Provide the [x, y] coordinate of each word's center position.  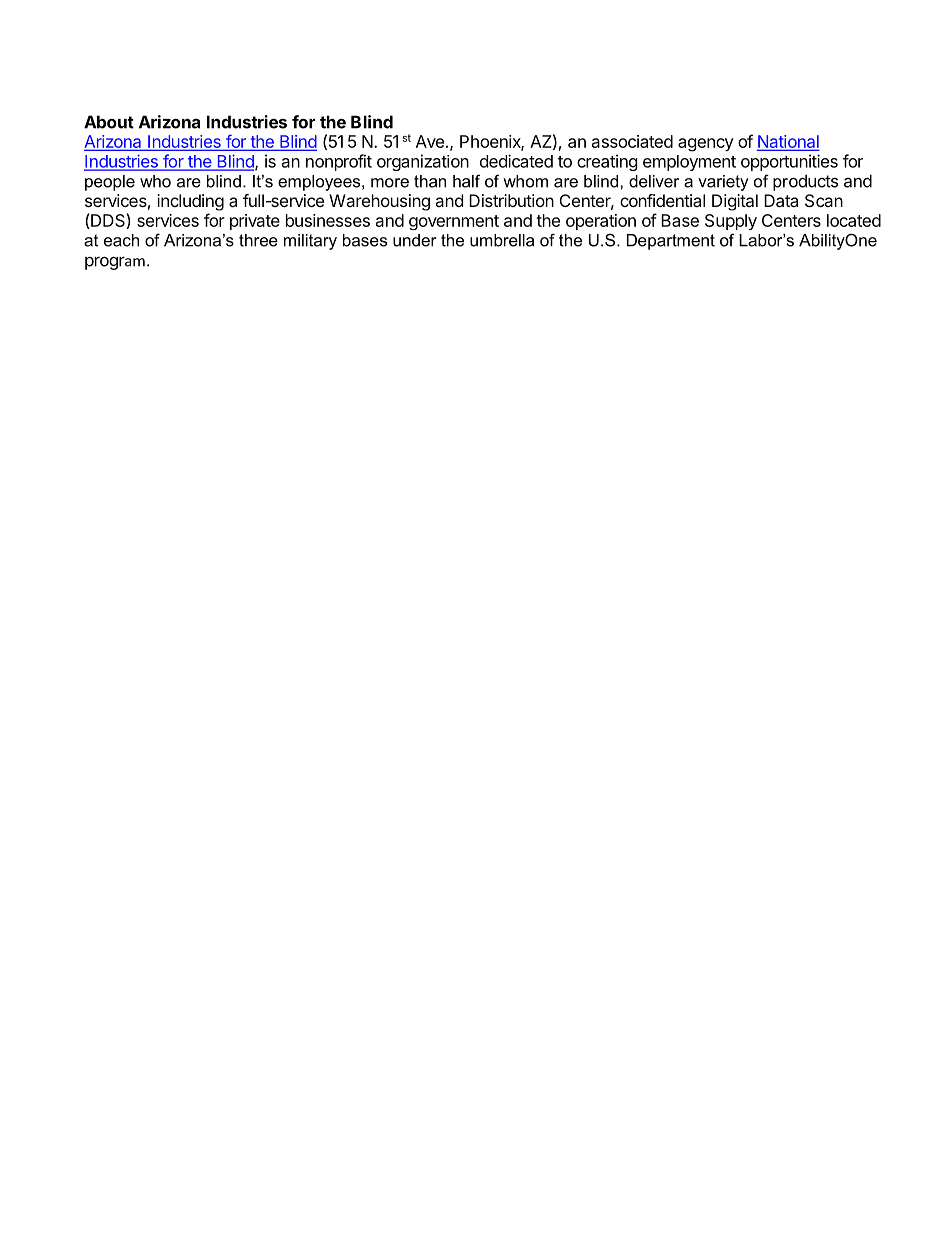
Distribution [511, 200]
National [788, 143]
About [109, 122]
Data [781, 200]
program [115, 263]
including [190, 202]
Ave [430, 141]
